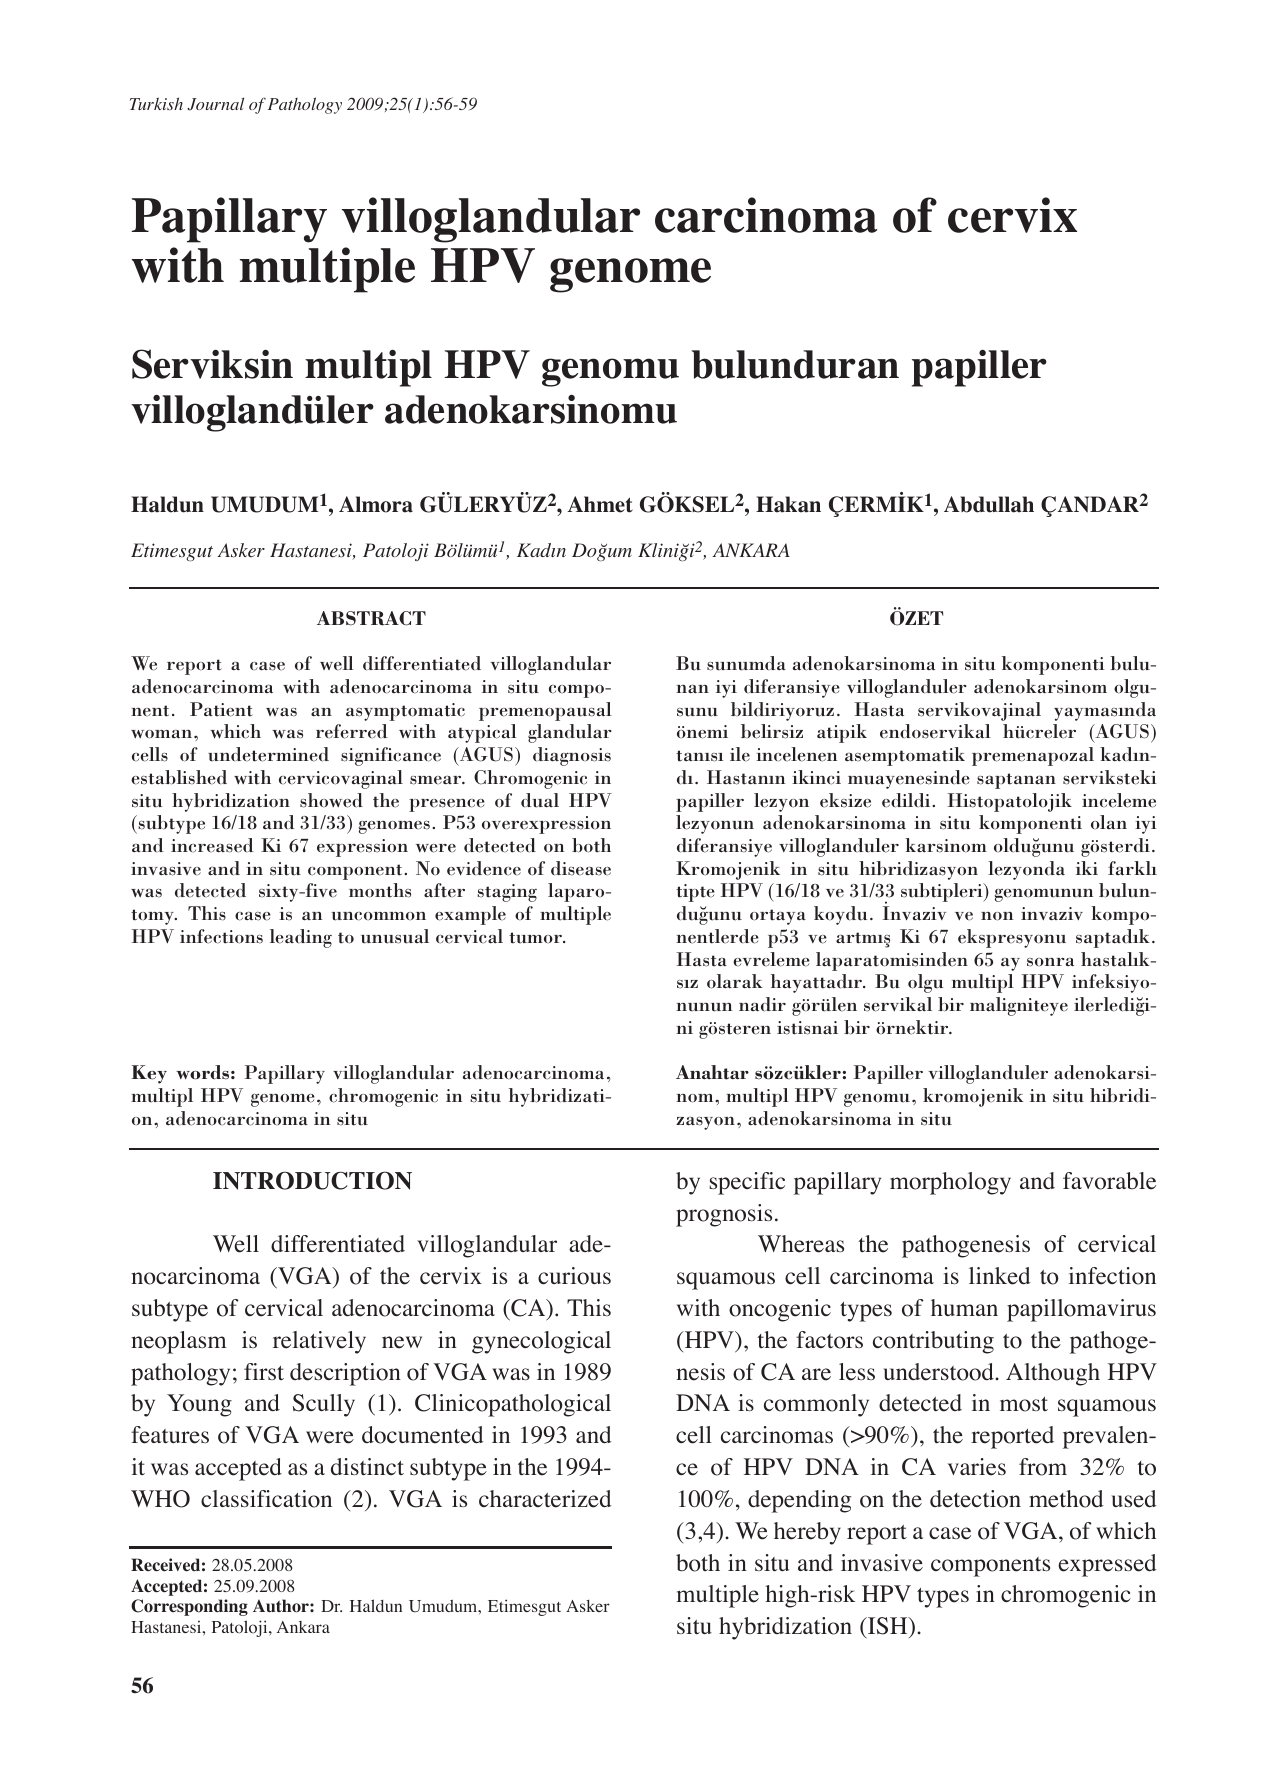 Image resolution: width=1288 pixels, height=1771 pixels. What do you see at coordinates (788, 504) in the page?
I see `Hakan` at bounding box center [788, 504].
